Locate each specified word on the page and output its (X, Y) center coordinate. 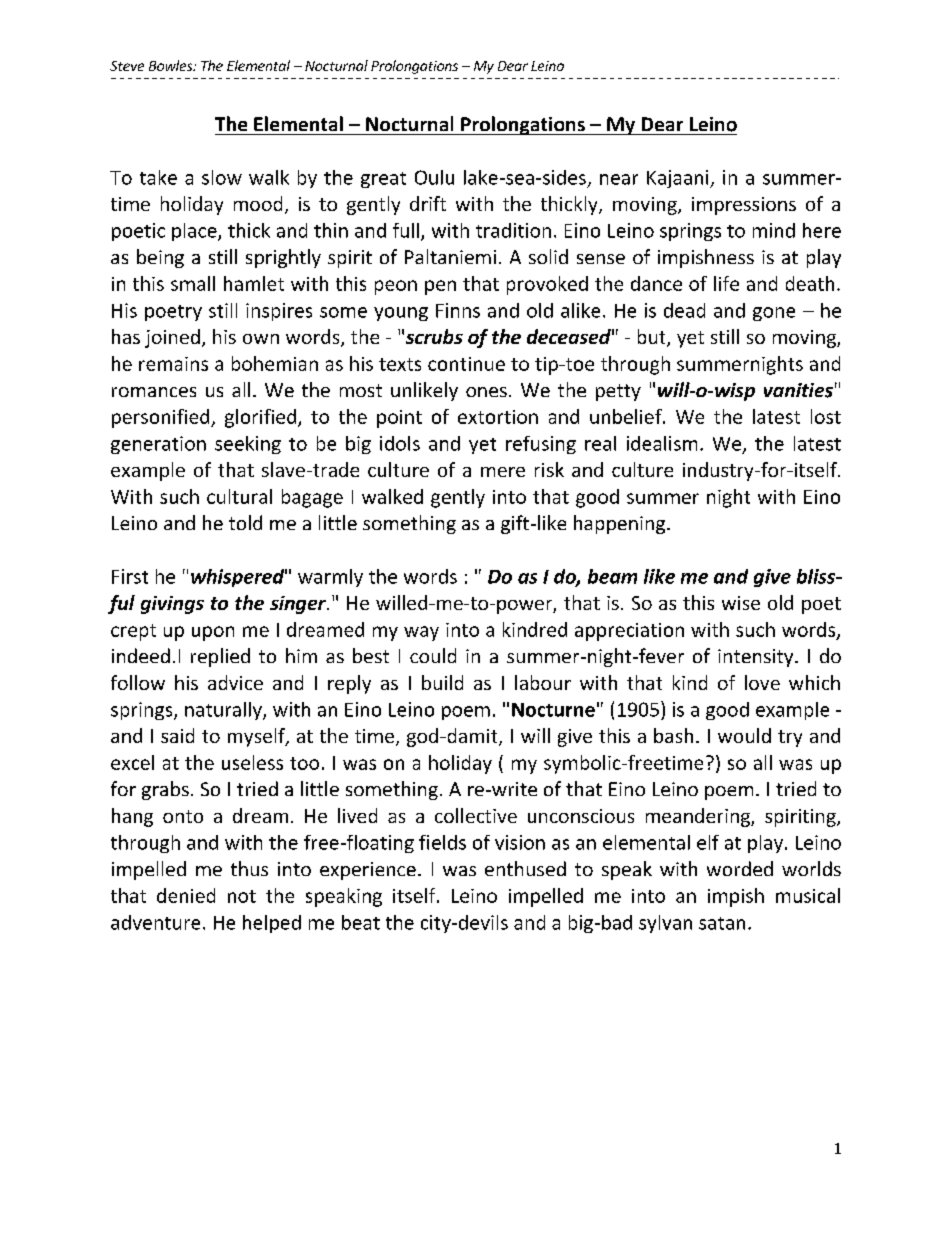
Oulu (434, 177)
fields (442, 842)
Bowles (172, 65)
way (421, 633)
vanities (798, 390)
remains (173, 364)
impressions (744, 206)
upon (213, 633)
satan (722, 923)
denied (186, 895)
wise (741, 603)
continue (466, 364)
